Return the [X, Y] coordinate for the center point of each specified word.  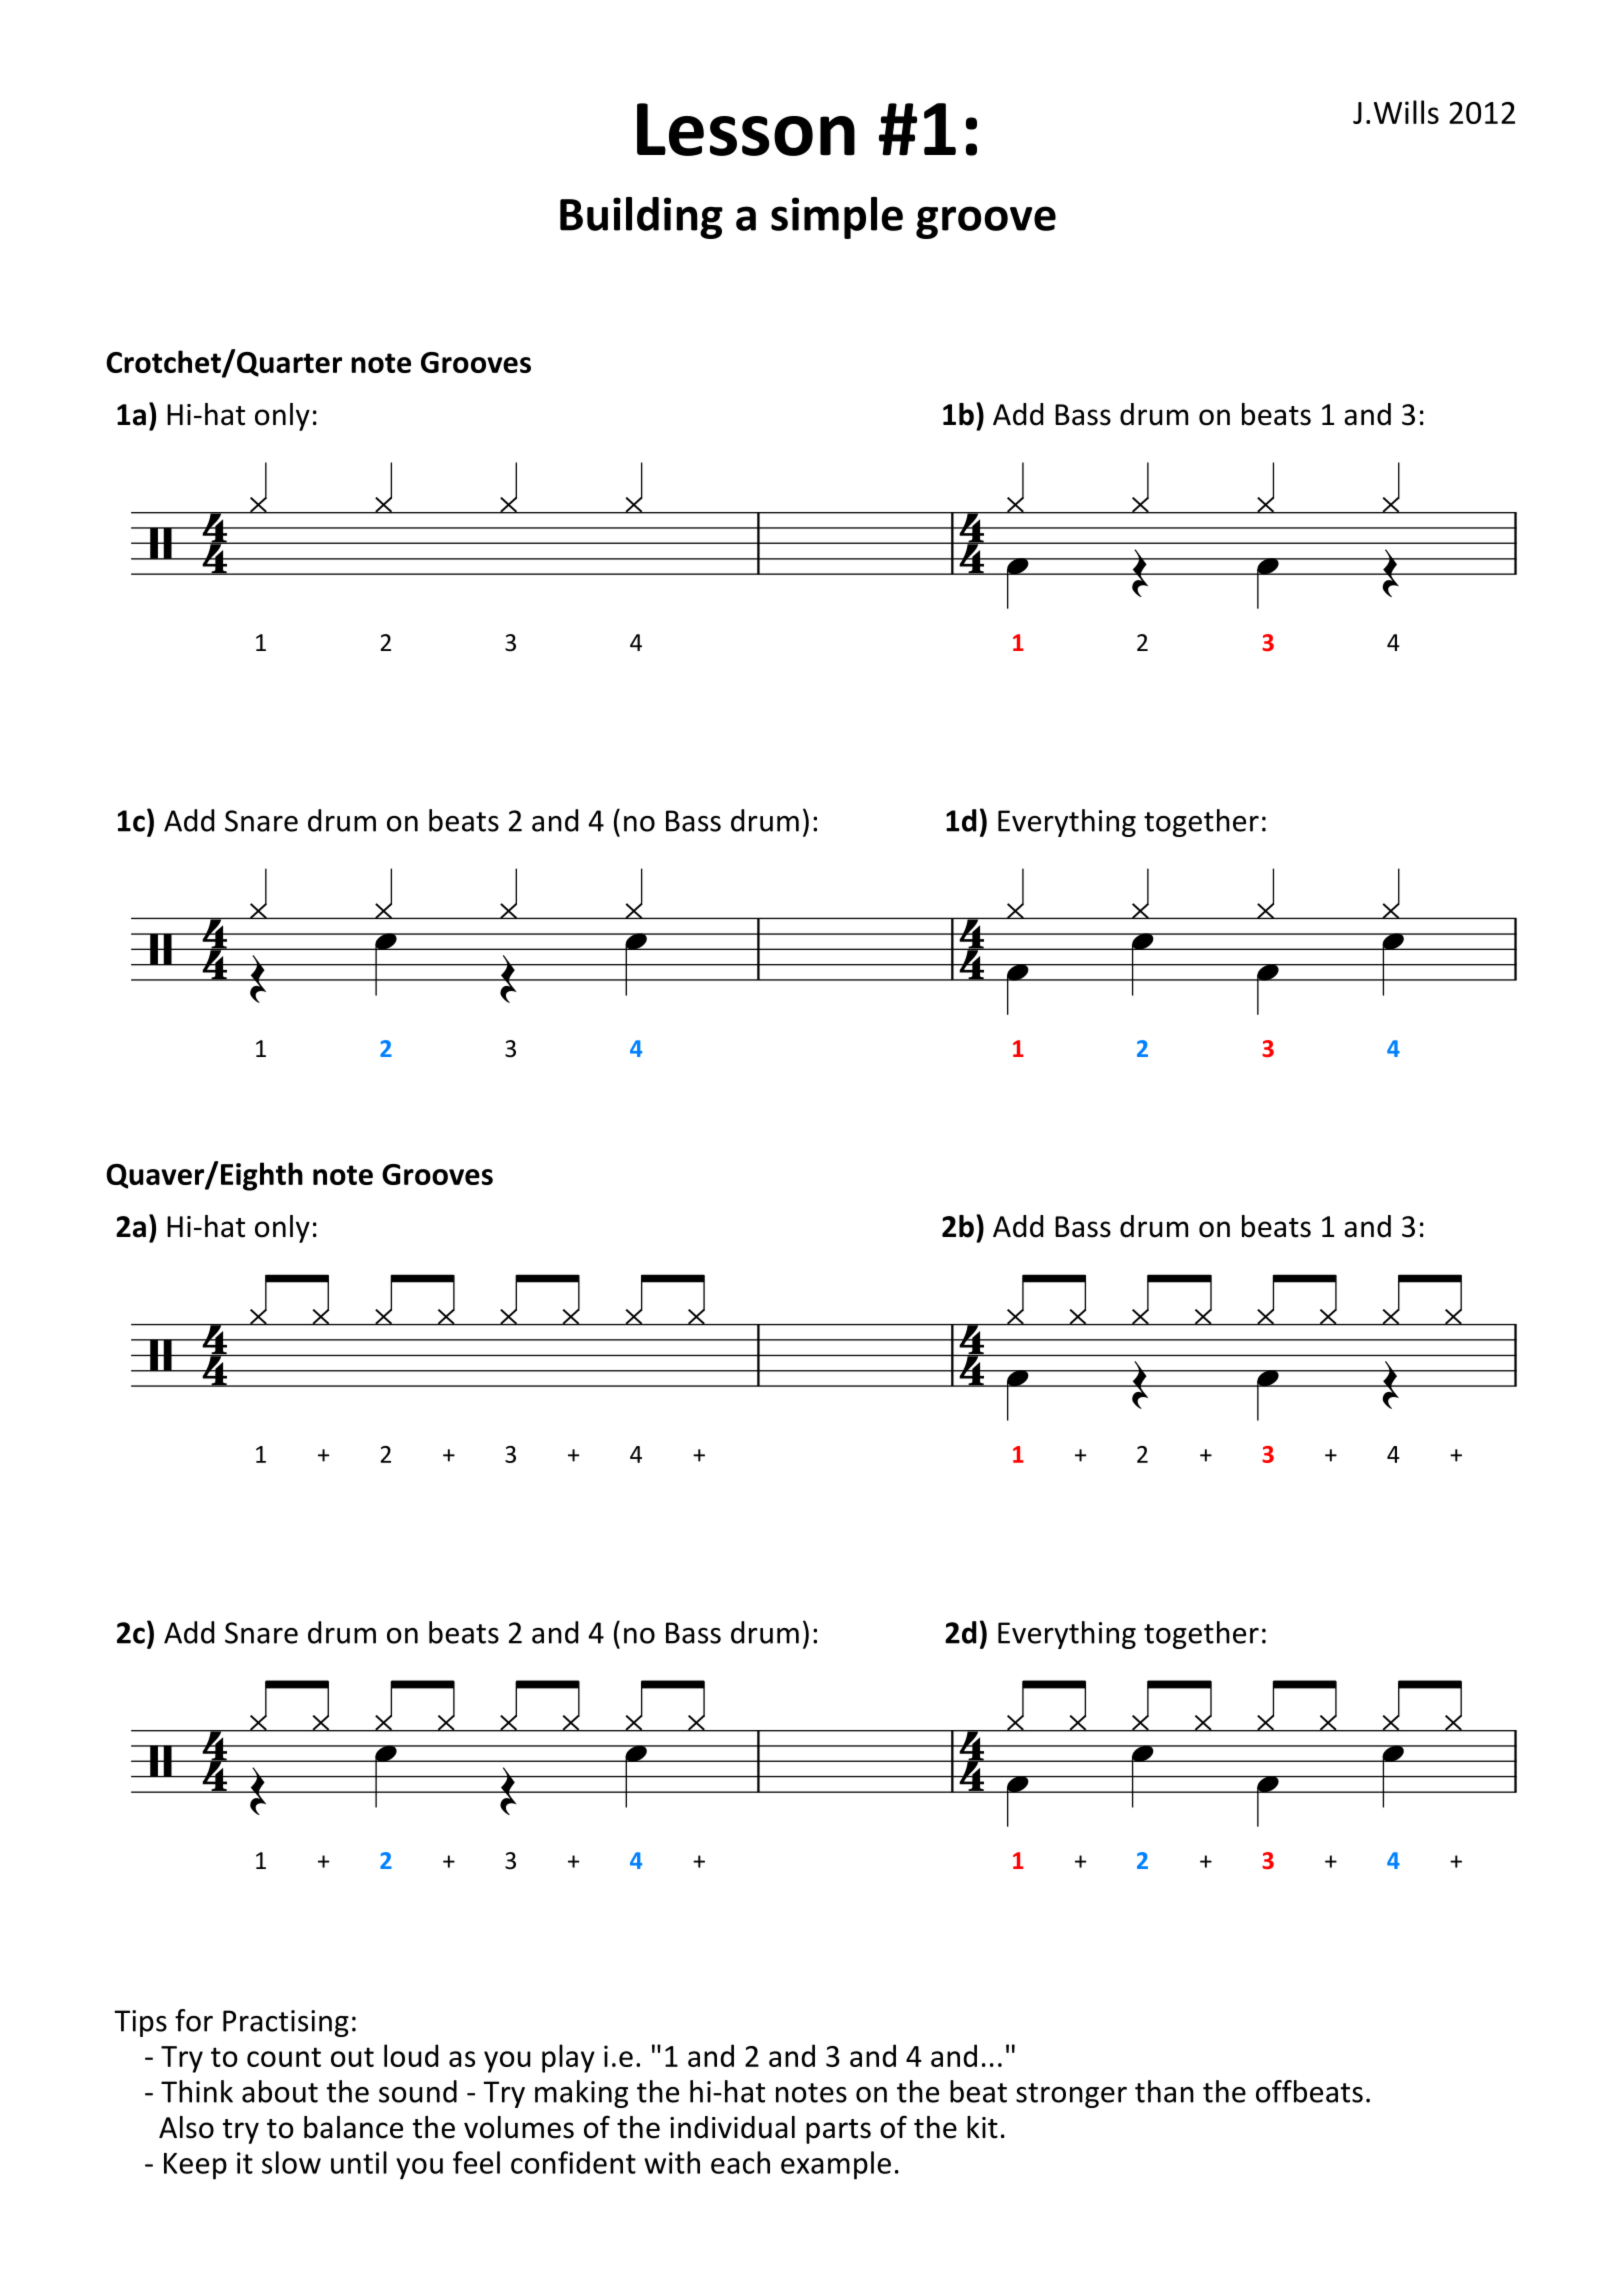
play [568, 2058]
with [672, 2162]
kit [982, 2127]
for [194, 2020]
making [581, 2094]
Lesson [746, 129]
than [1164, 2091]
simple [837, 218]
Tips [140, 2023]
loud [411, 2055]
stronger [1071, 2095]
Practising [286, 2023]
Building [641, 218]
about [280, 2091]
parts [838, 2131]
